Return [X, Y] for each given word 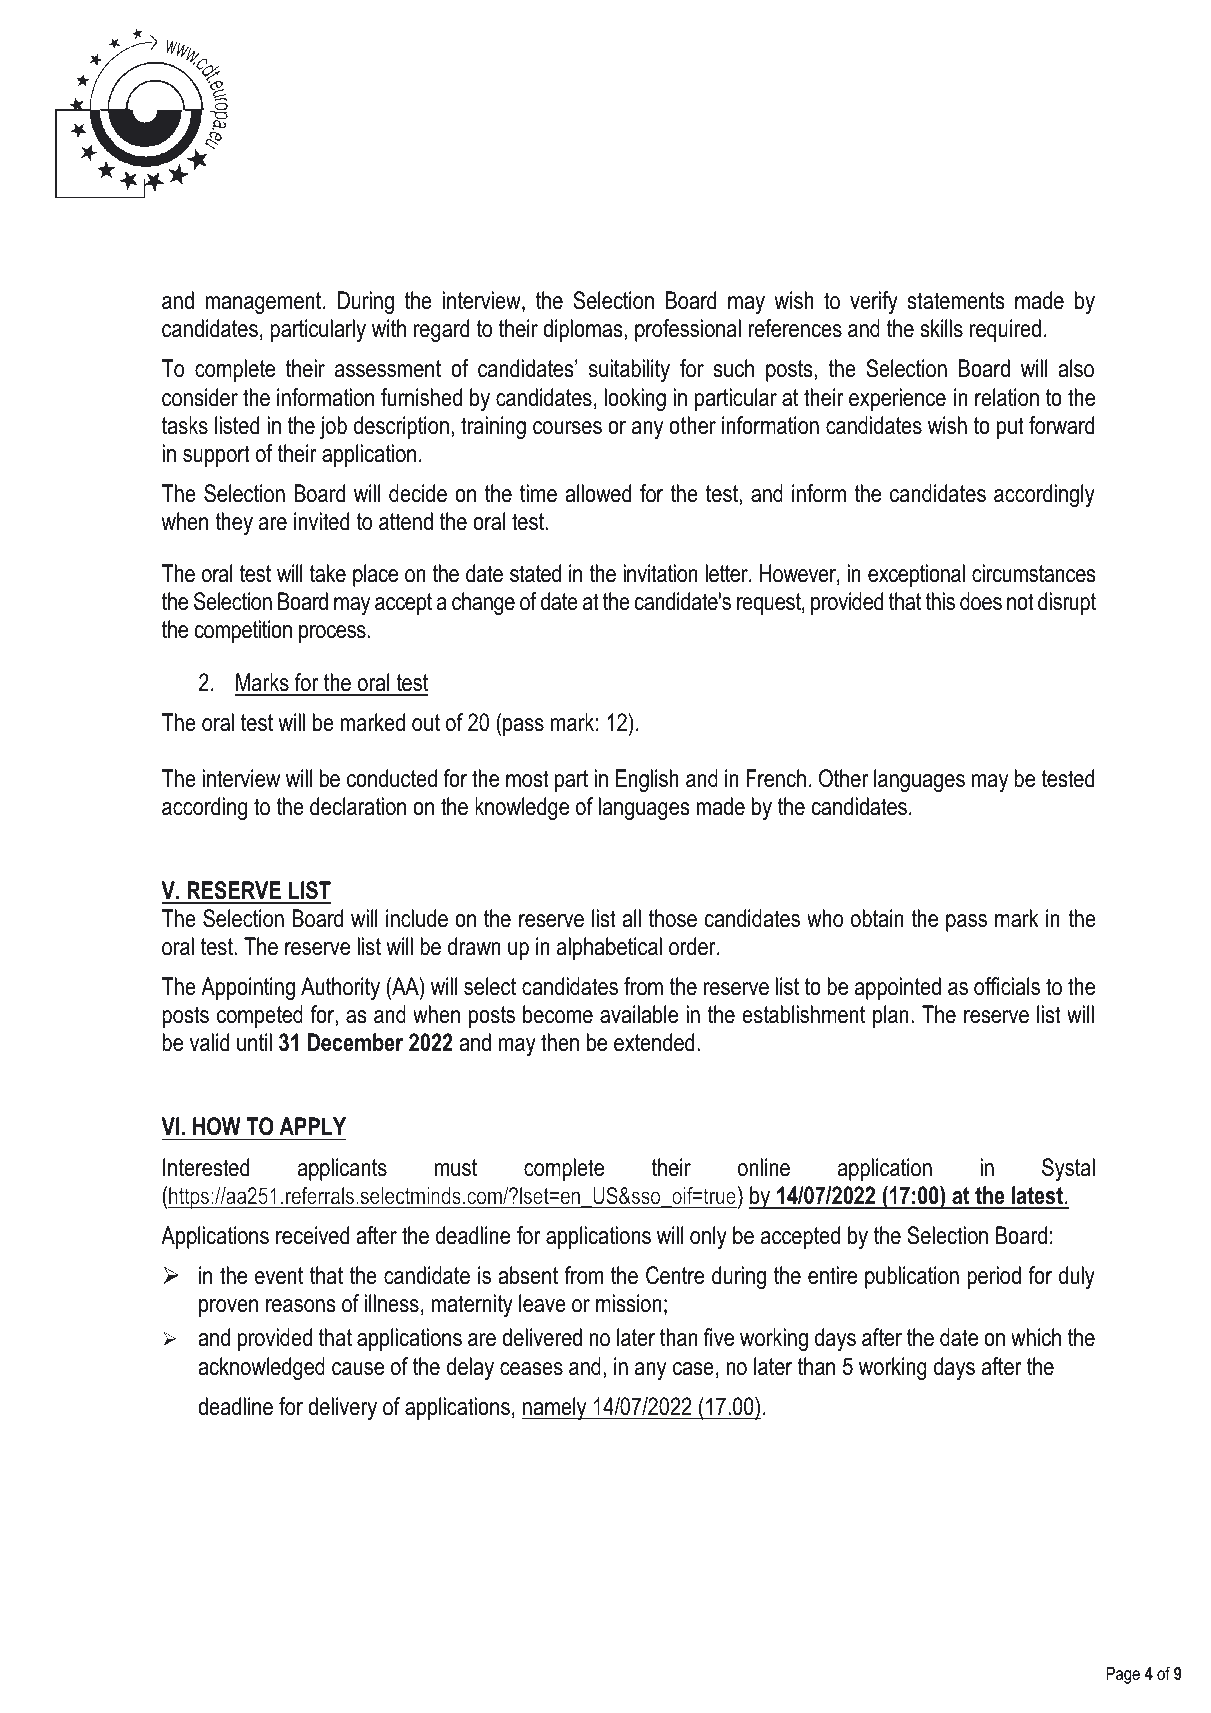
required [1005, 330]
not [1020, 602]
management [265, 303]
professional [688, 330]
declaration [358, 806]
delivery [342, 1408]
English [647, 780]
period [994, 1277]
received [312, 1235]
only [708, 1237]
